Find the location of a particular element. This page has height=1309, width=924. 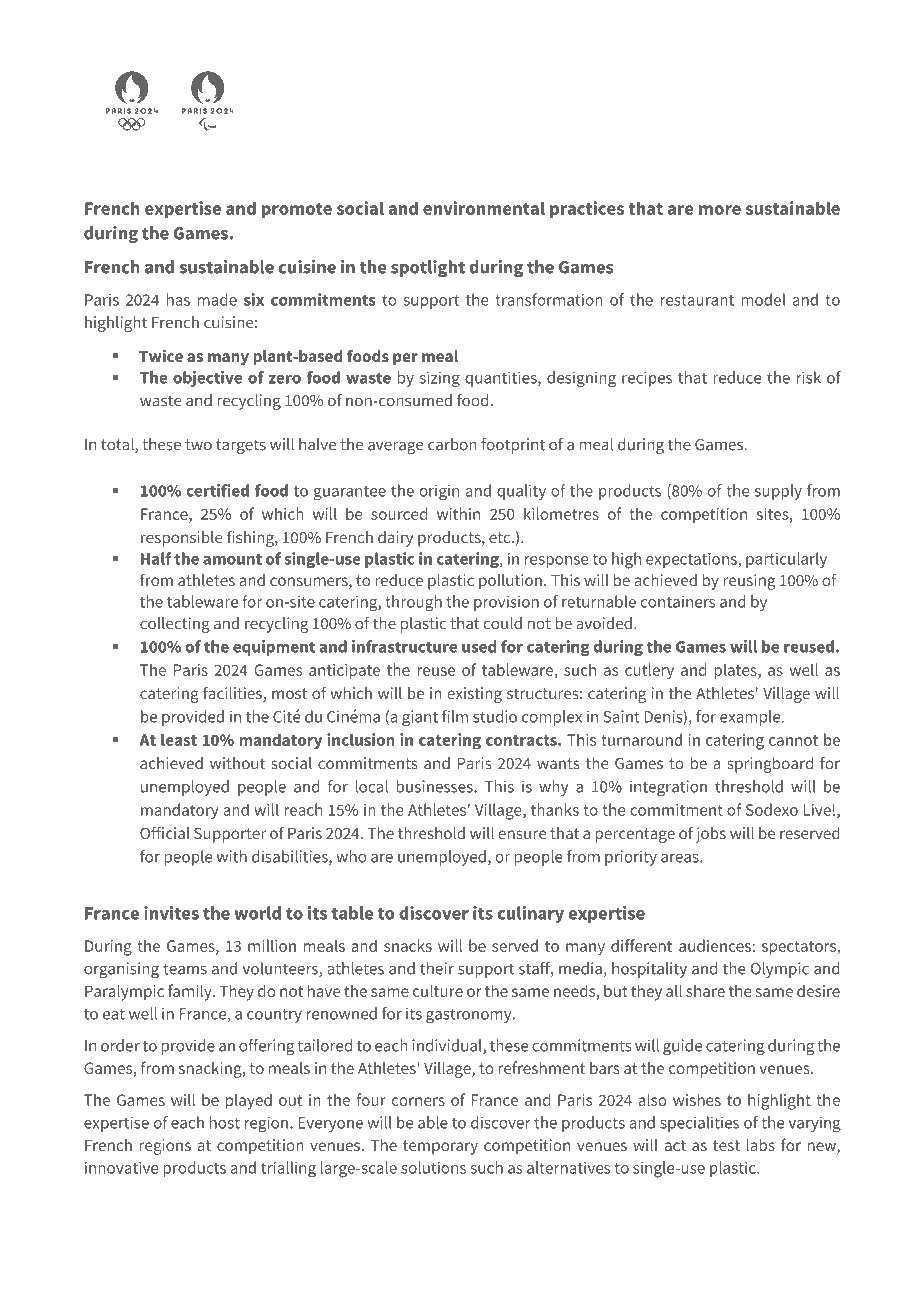

expectations is located at coordinates (692, 560).
